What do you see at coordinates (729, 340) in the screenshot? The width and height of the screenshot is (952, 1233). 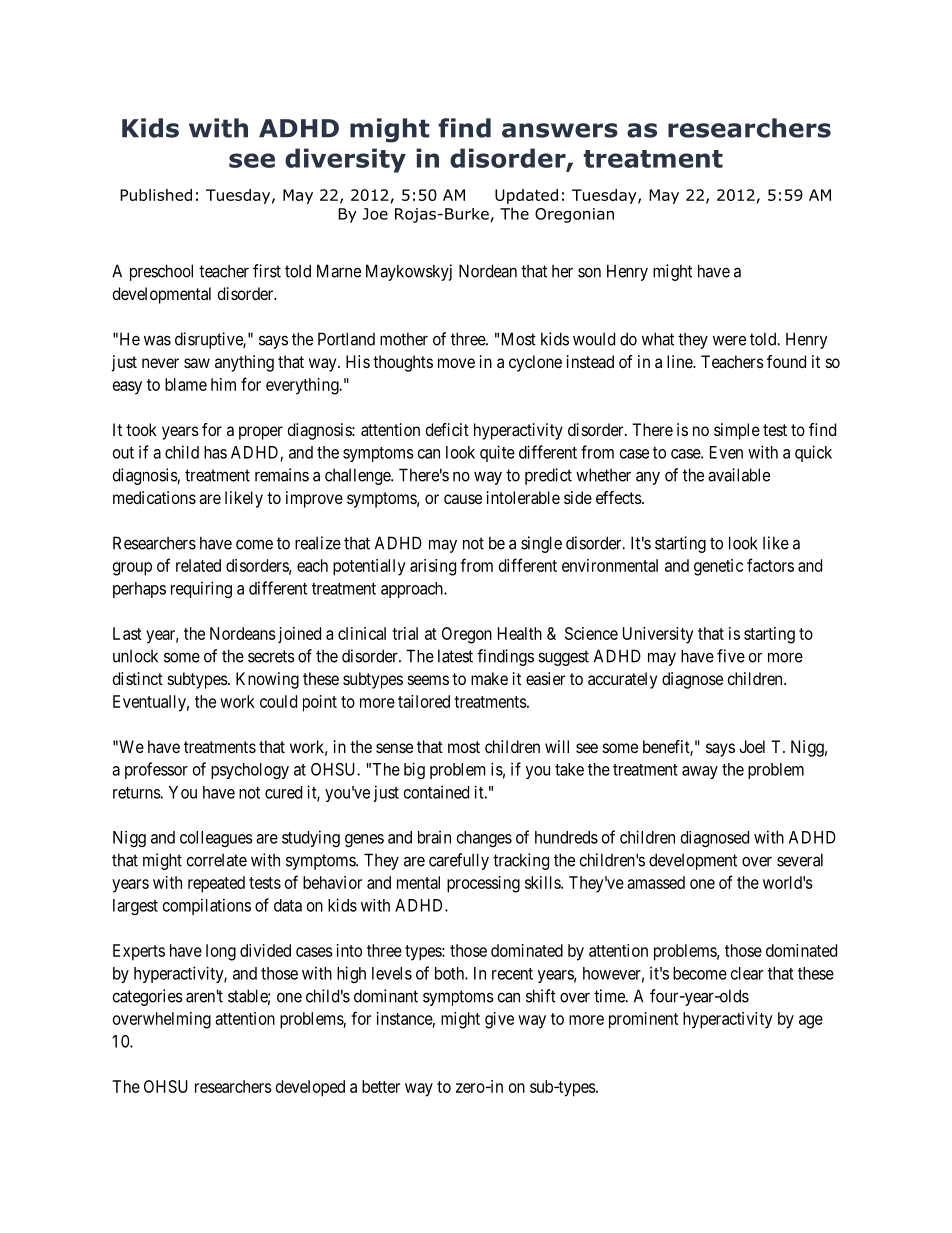 I see `were` at bounding box center [729, 340].
